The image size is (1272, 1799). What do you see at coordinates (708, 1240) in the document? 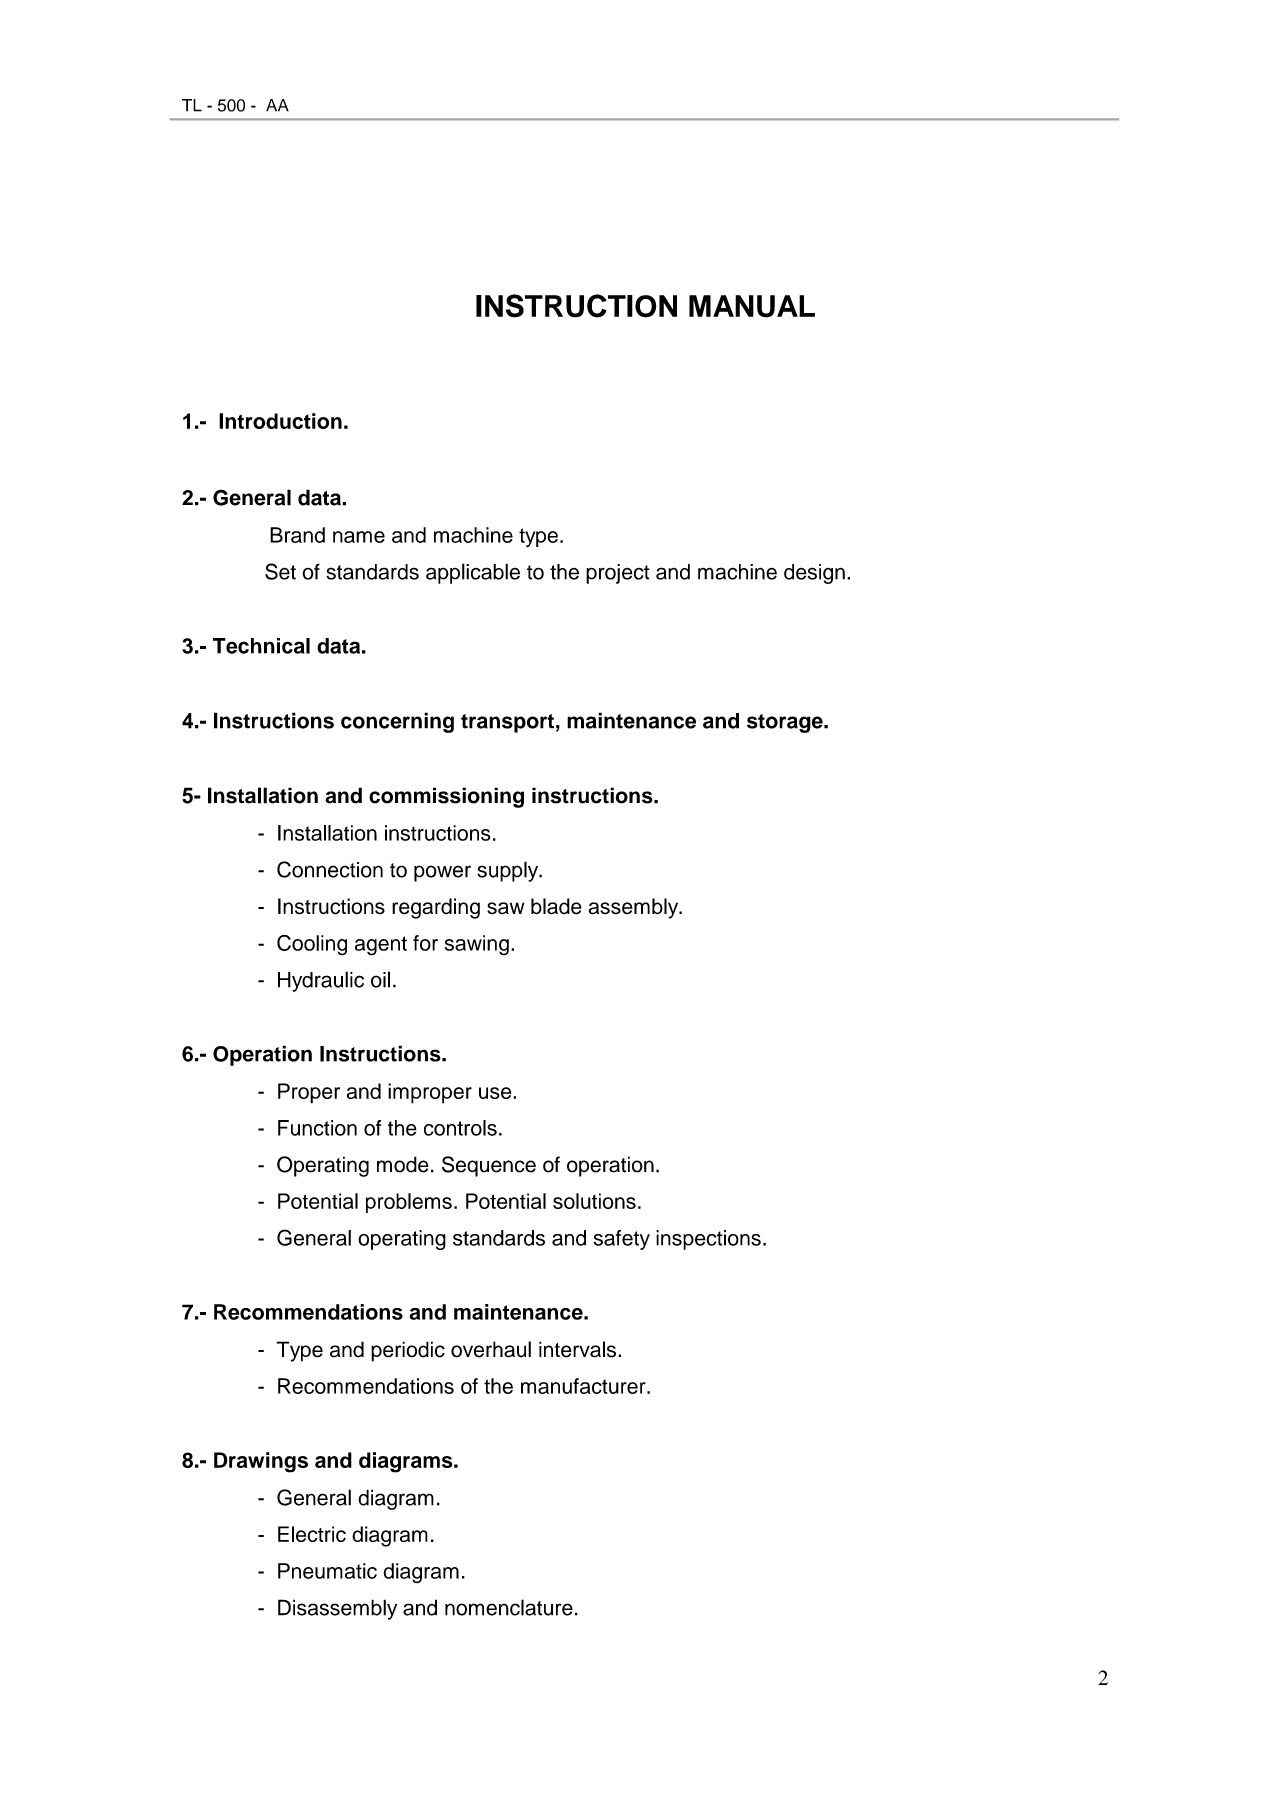
I see `inspections` at bounding box center [708, 1240].
